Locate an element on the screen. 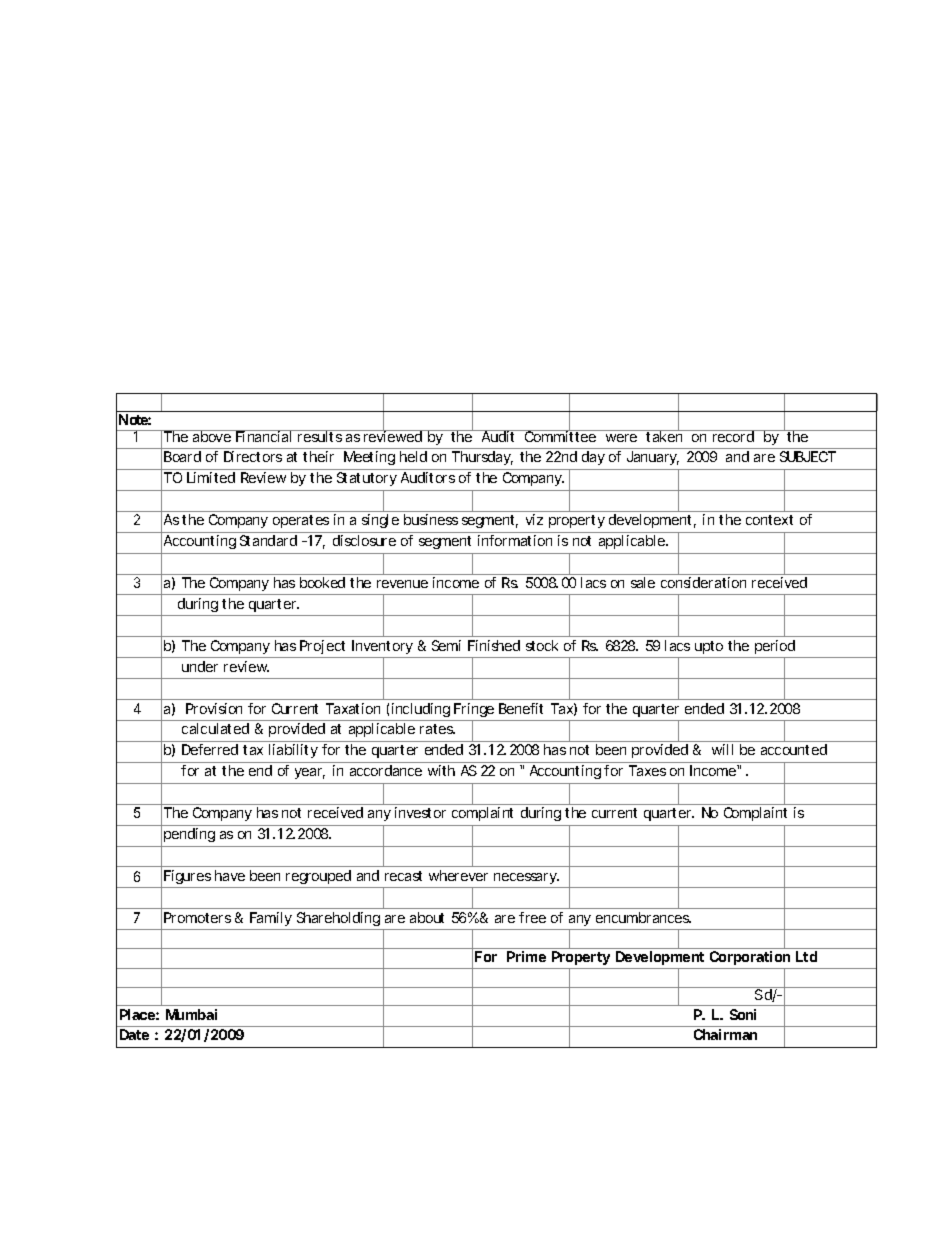 The width and height of the screenshot is (952, 1233). Directors is located at coordinates (253, 456).
